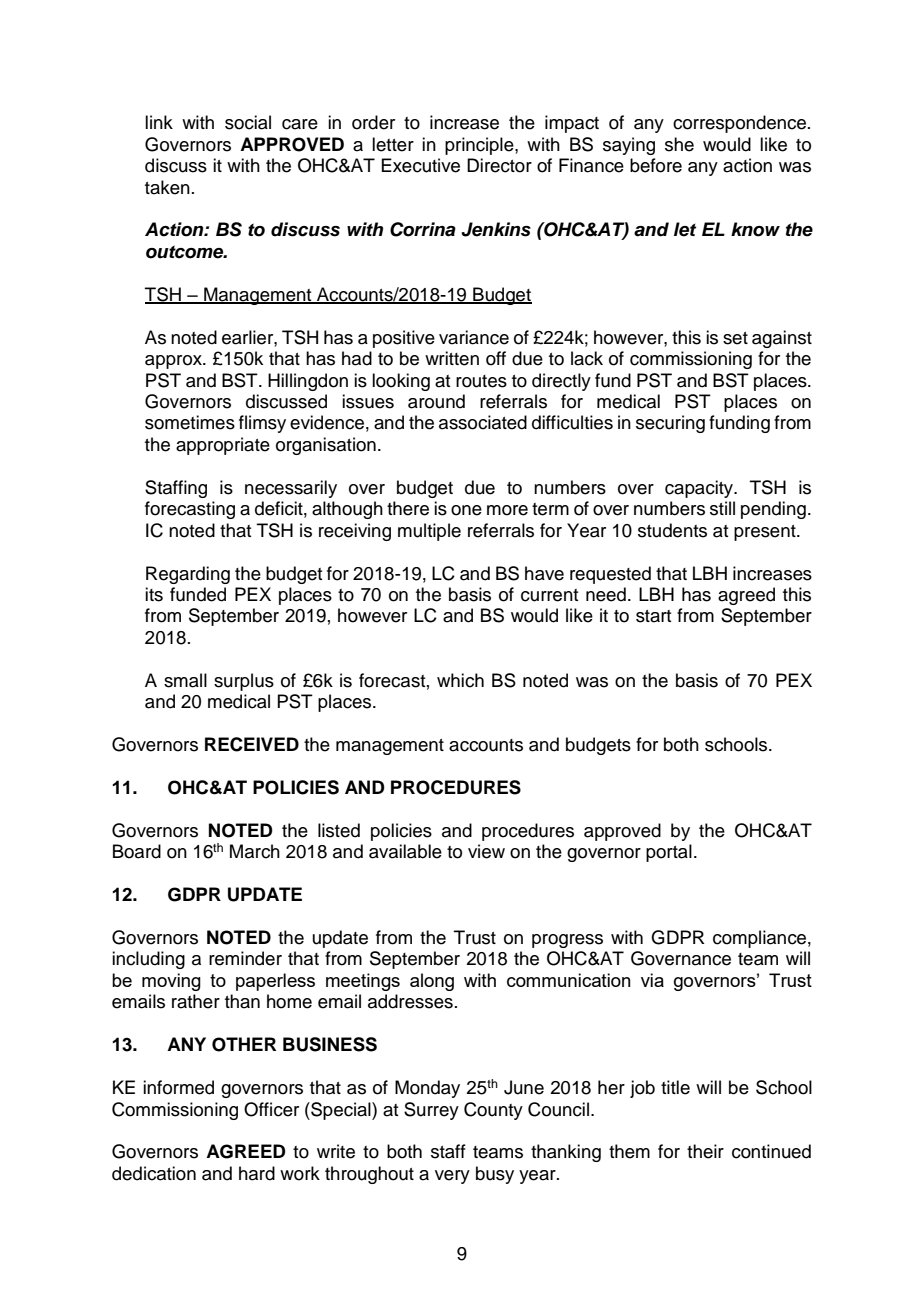 This page has height=1308, width=924. I want to click on appropriate, so click(223, 446).
